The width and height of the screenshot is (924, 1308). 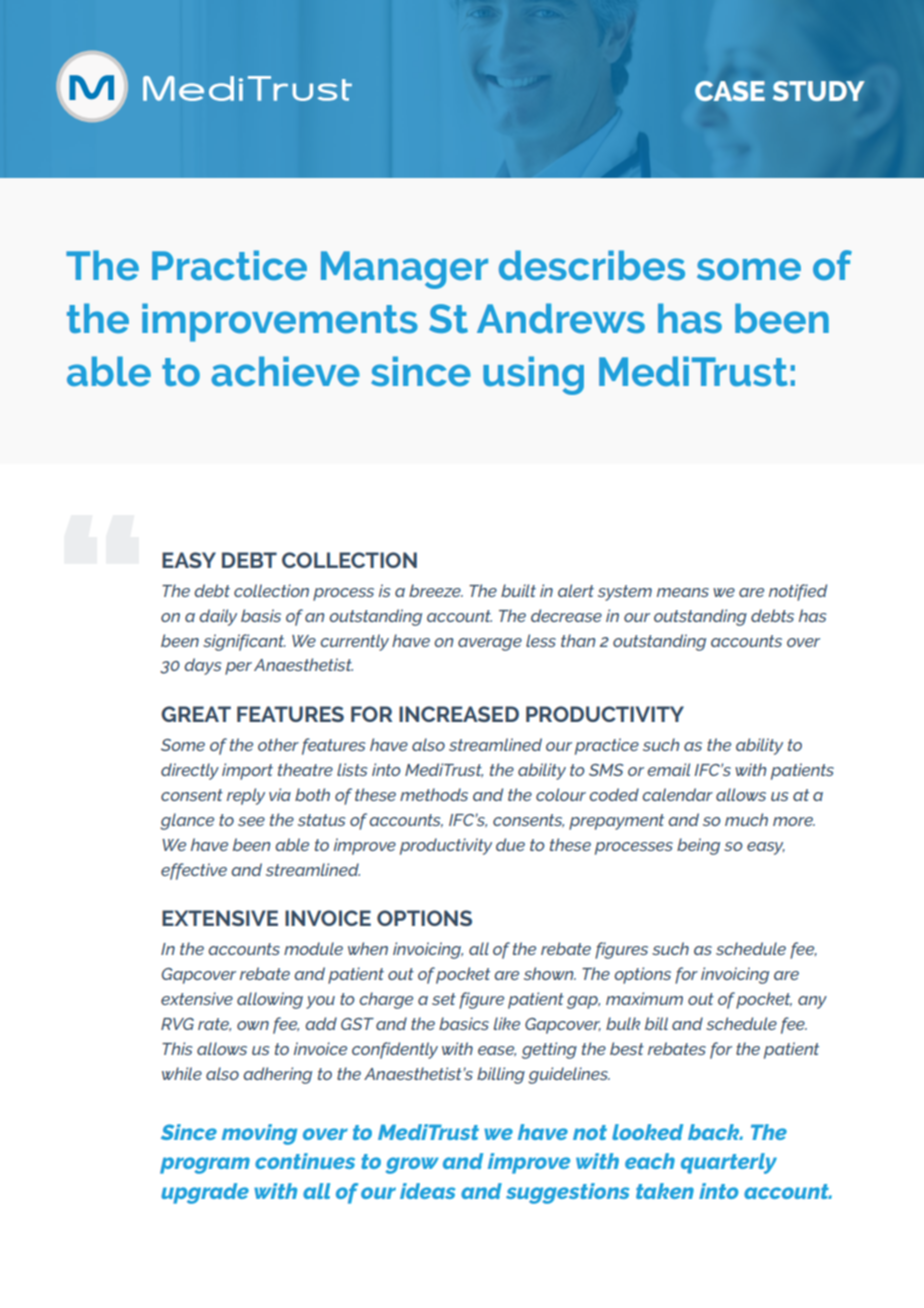 What do you see at coordinates (510, 844) in the screenshot?
I see `due` at bounding box center [510, 844].
